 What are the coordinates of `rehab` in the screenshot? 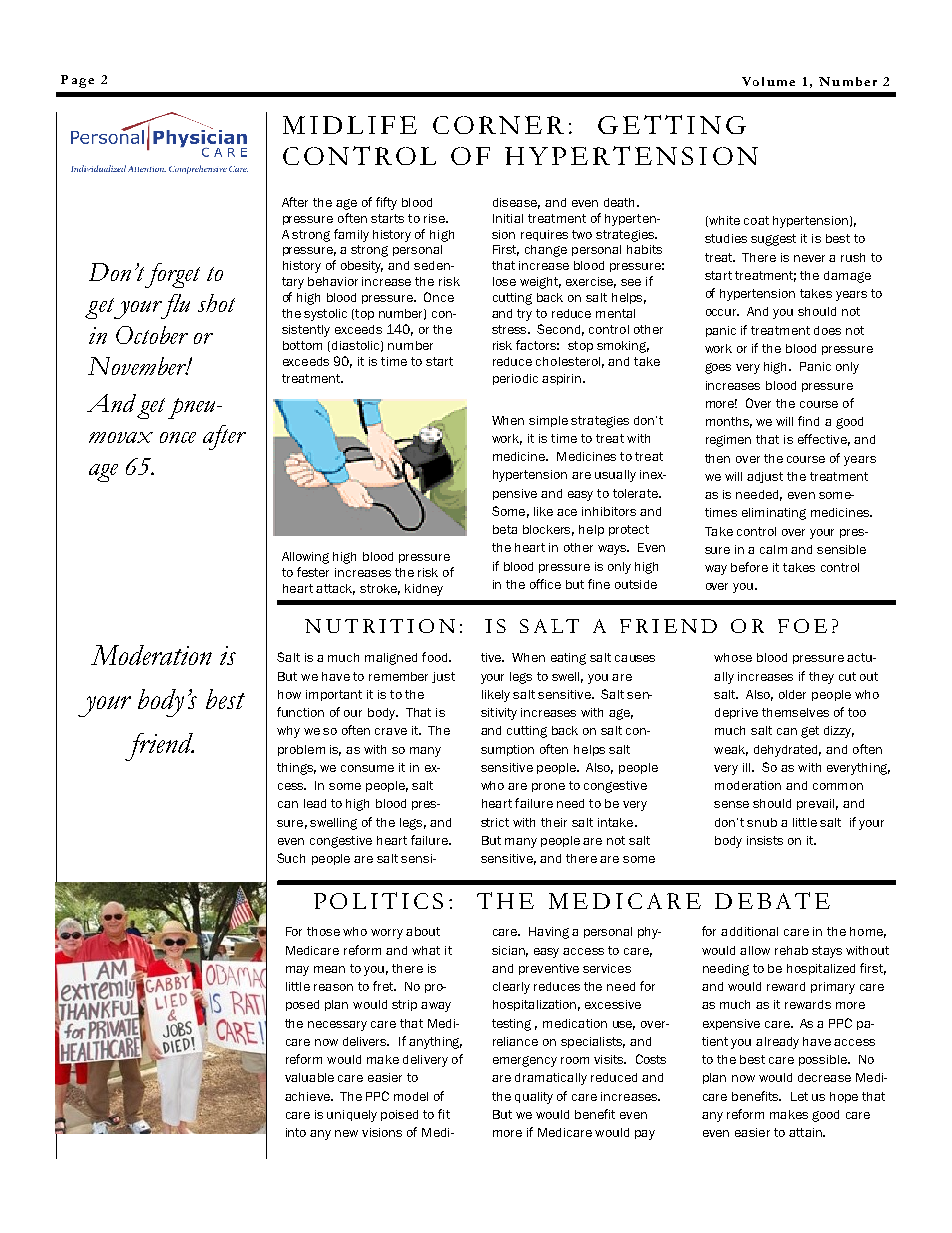 It's located at (791, 950).
